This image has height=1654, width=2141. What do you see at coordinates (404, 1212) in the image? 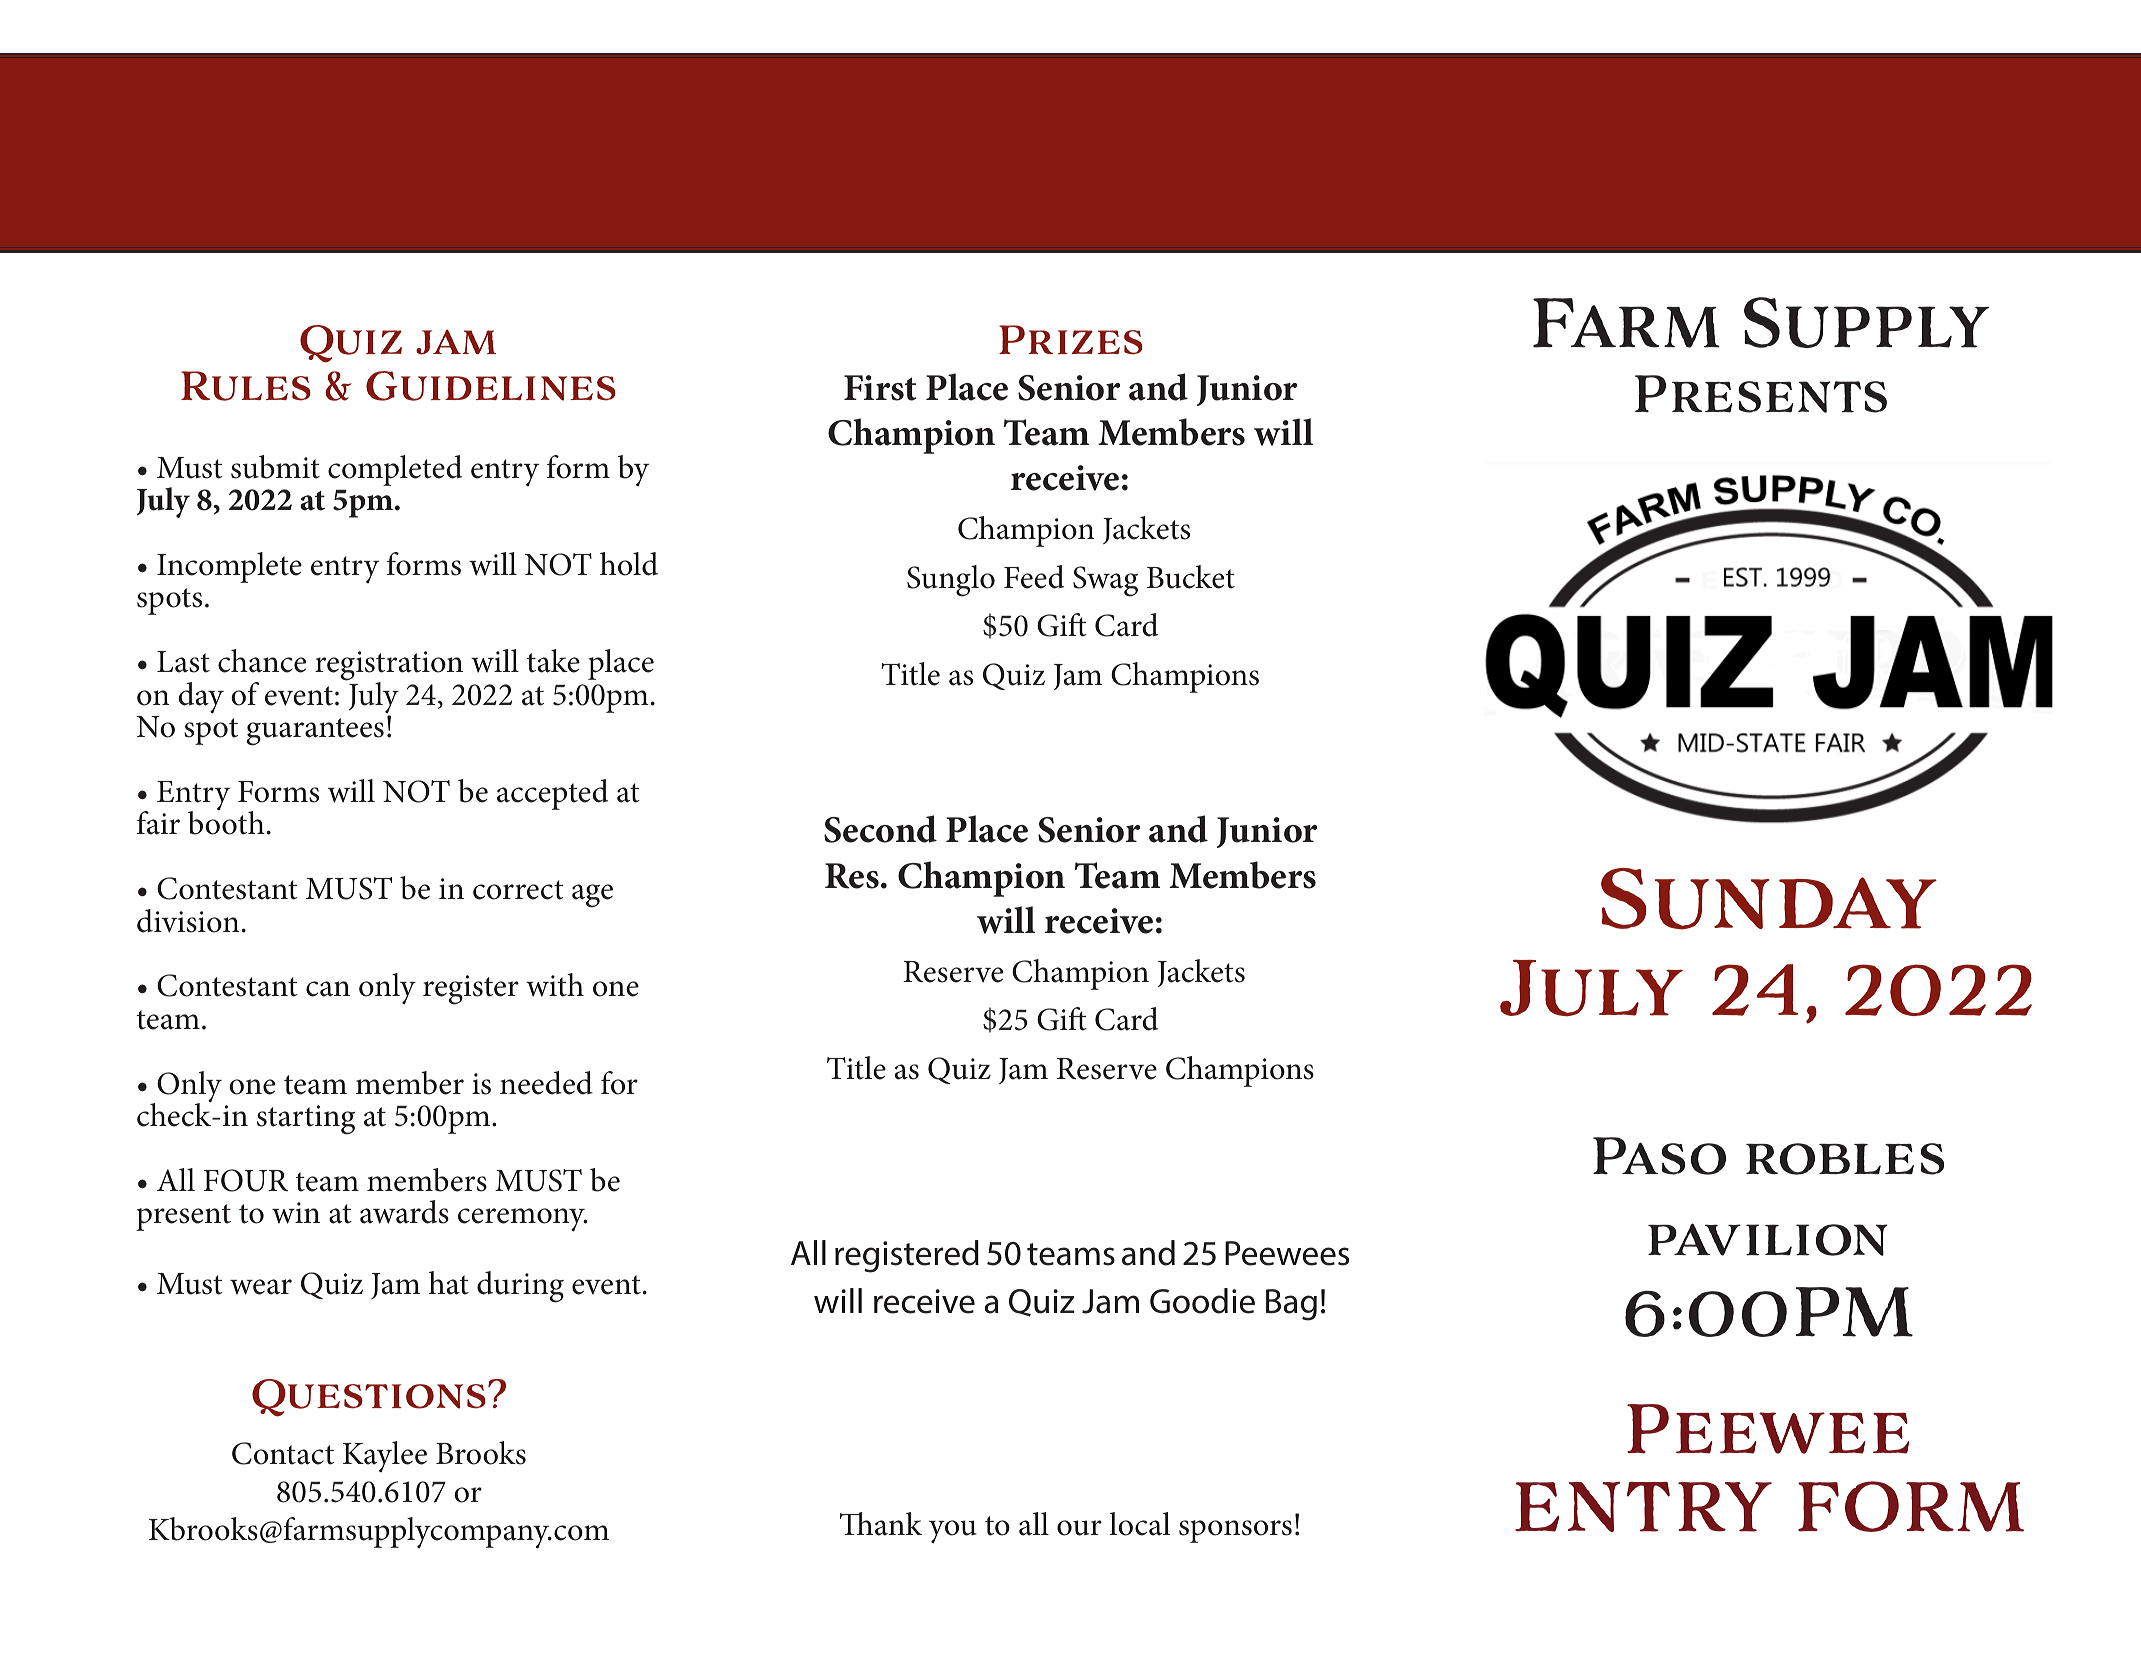
I see `awards` at bounding box center [404, 1212].
